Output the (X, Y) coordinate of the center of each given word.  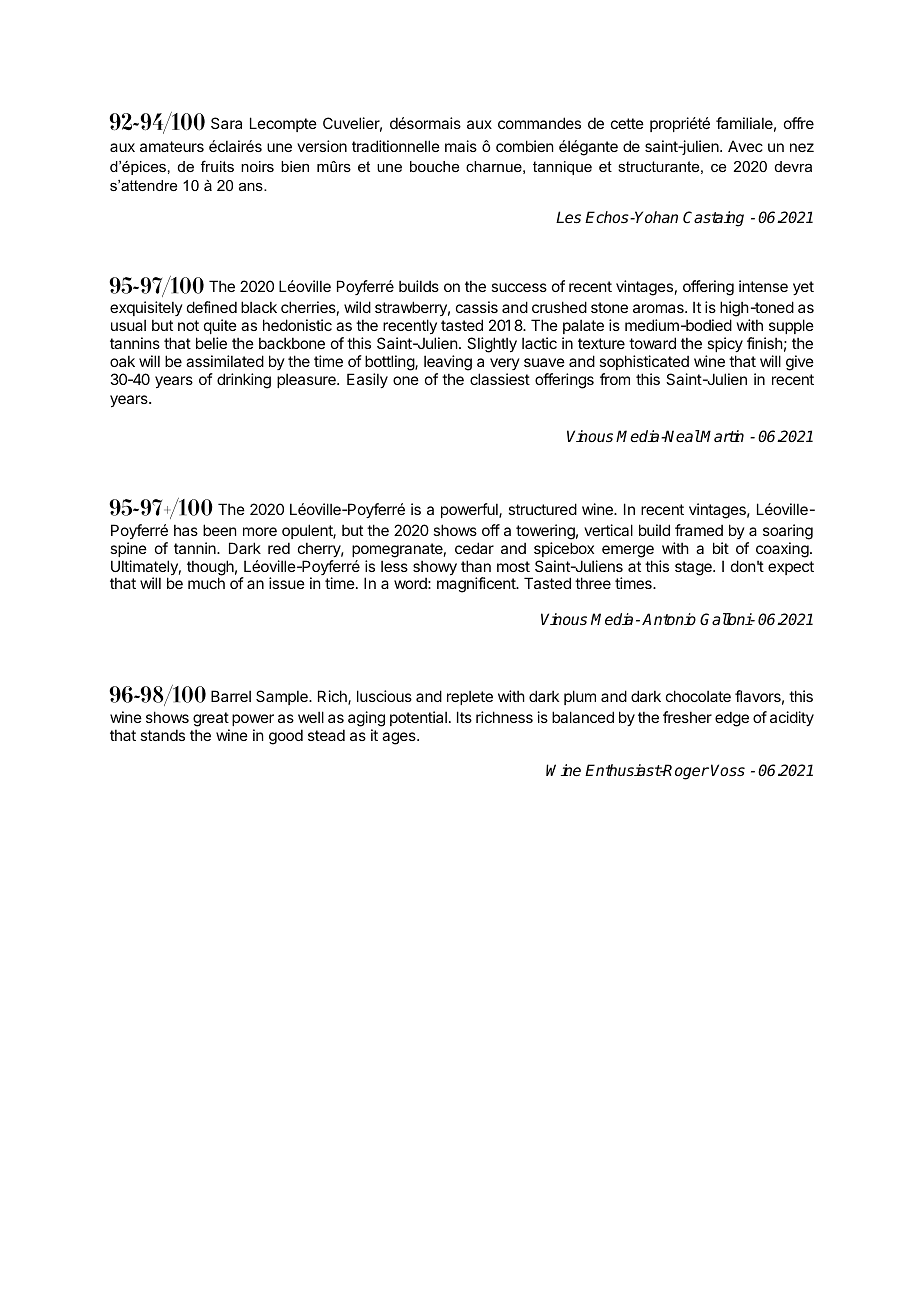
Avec (745, 146)
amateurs (172, 146)
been (219, 530)
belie (211, 343)
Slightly (492, 345)
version (322, 146)
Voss (728, 770)
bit (721, 548)
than (476, 566)
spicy (725, 344)
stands (162, 735)
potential (418, 718)
